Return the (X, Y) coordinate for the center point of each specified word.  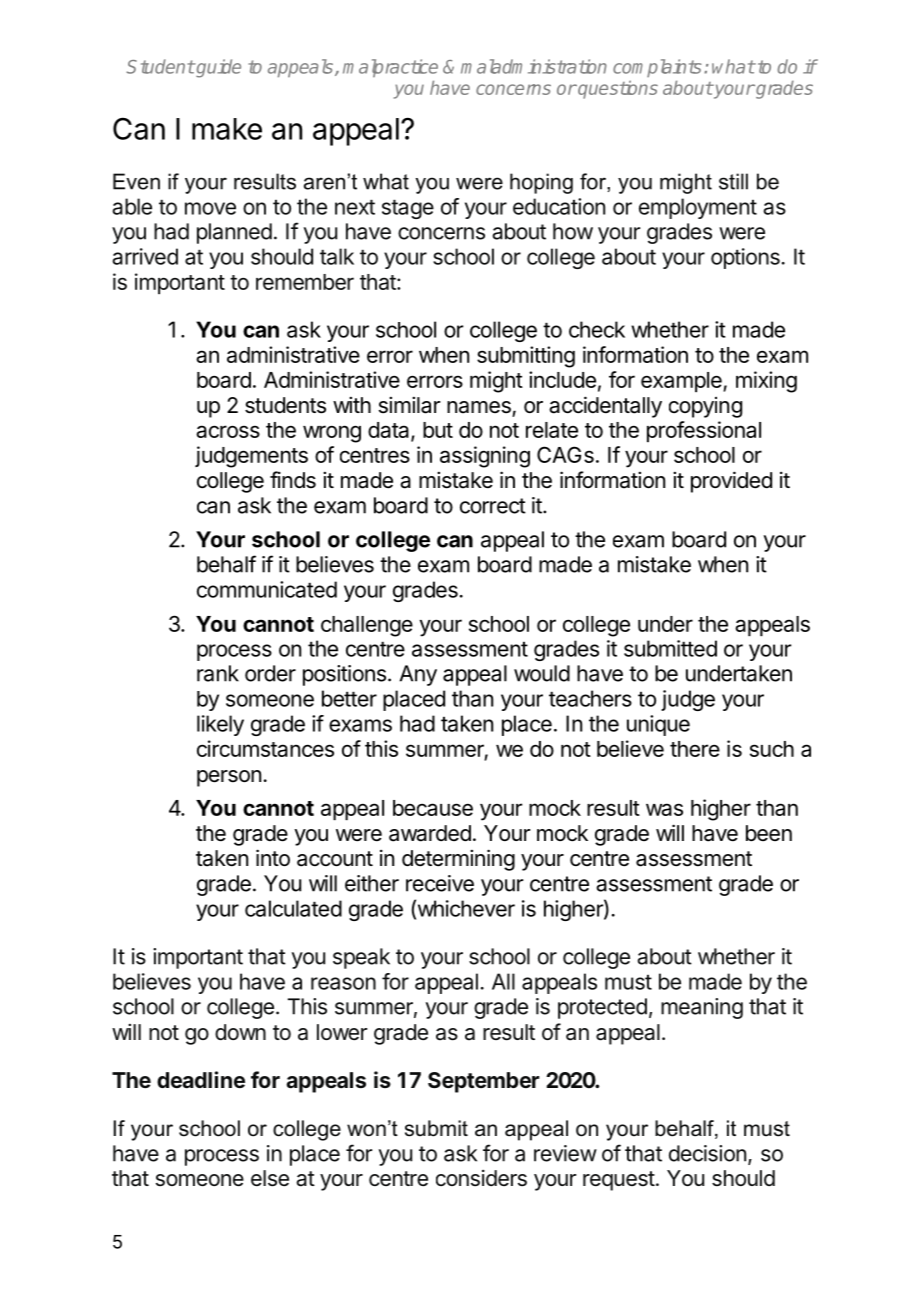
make (227, 129)
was (664, 809)
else (270, 1178)
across (228, 431)
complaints (657, 68)
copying (705, 407)
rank (218, 673)
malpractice (390, 68)
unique (658, 725)
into (273, 858)
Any (418, 675)
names (479, 407)
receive (440, 883)
